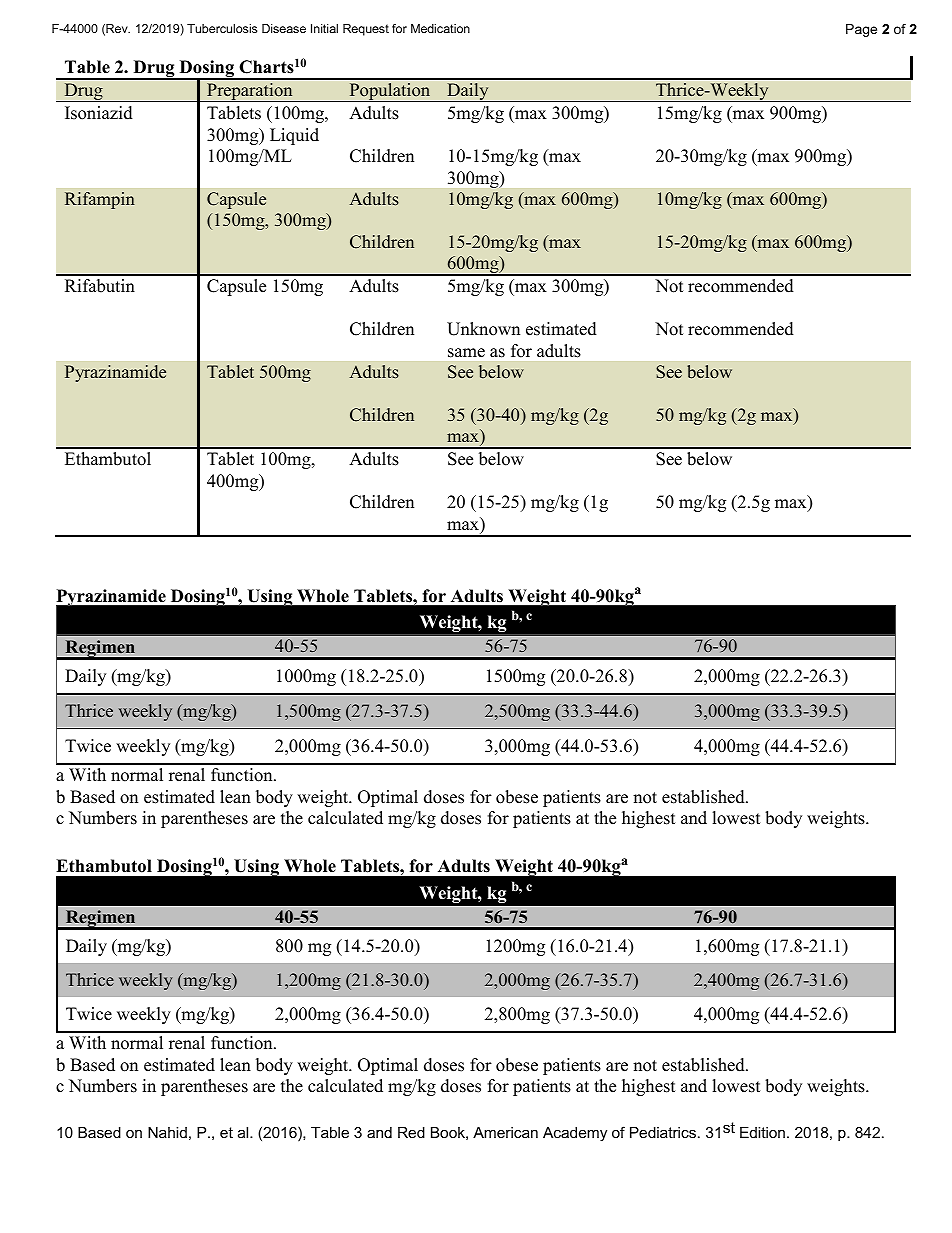 The height and width of the screenshot is (1233, 952). I want to click on Red, so click(411, 1132).
